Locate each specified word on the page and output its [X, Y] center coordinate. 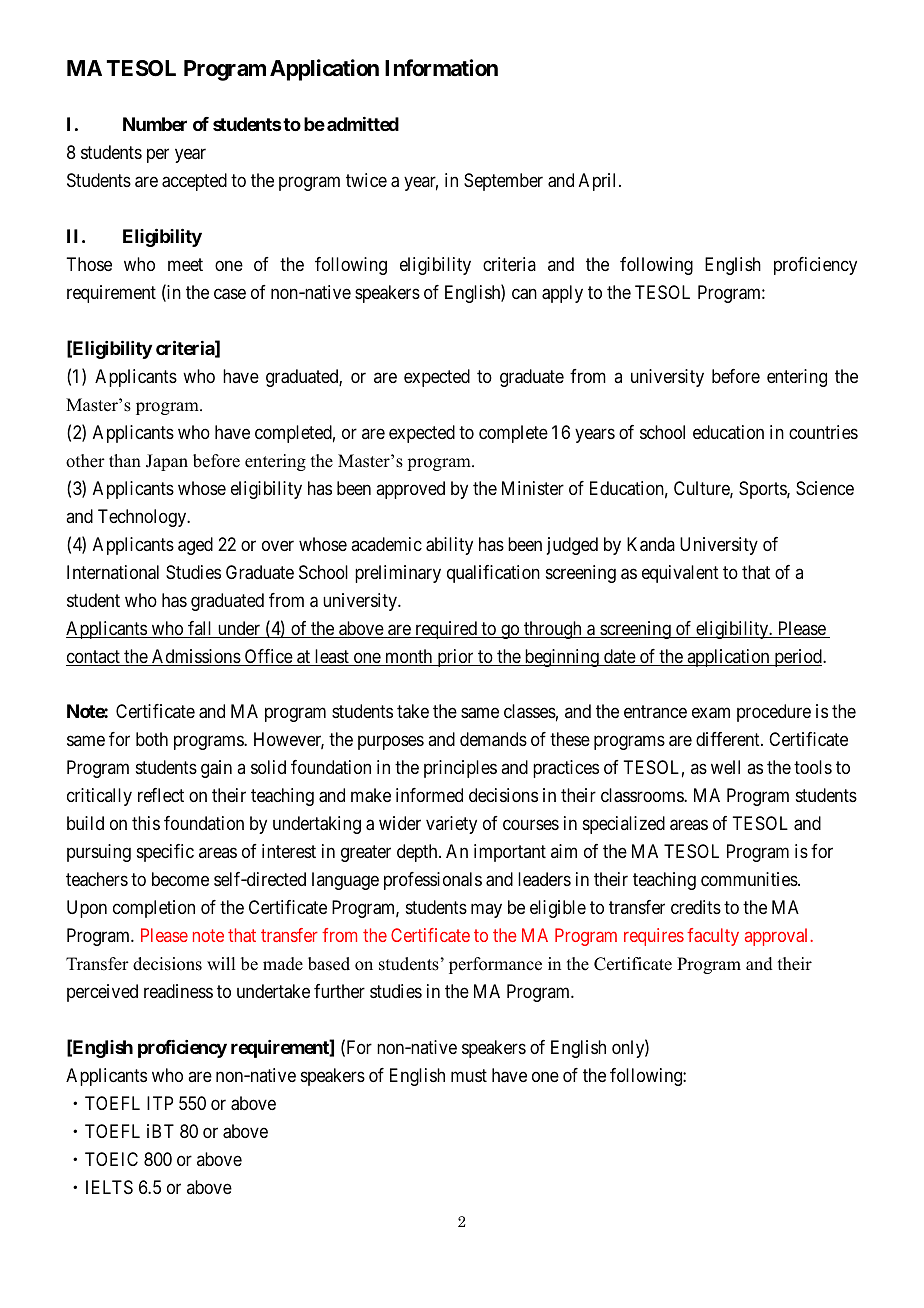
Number [155, 124]
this [146, 823]
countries [823, 432]
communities [750, 879]
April [599, 182]
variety [451, 825]
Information [441, 67]
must [469, 1075]
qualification [493, 574]
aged [195, 546]
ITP [160, 1103]
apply [562, 294]
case [230, 294]
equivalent [680, 574]
